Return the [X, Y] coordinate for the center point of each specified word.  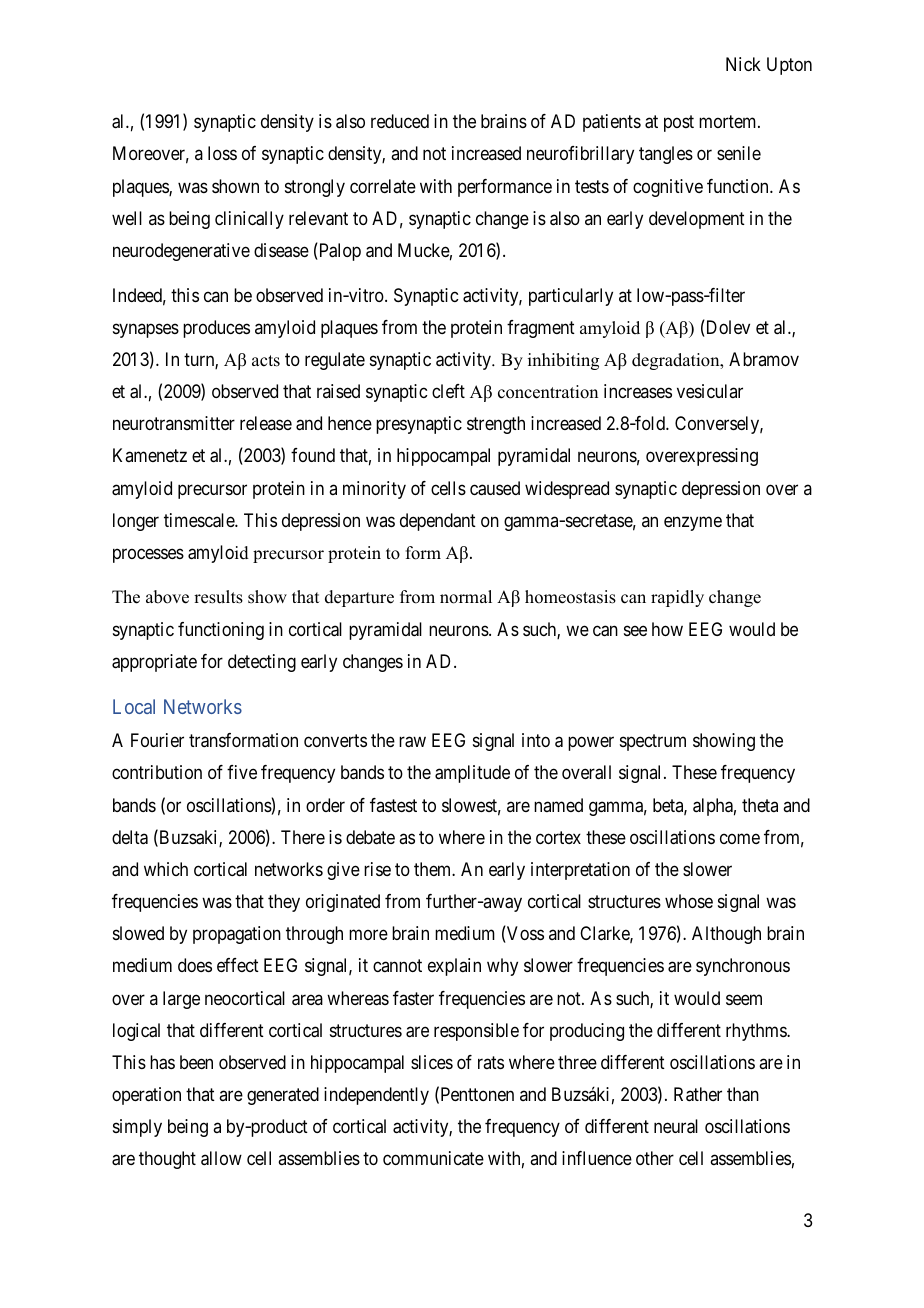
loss [222, 153]
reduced [400, 121]
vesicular [710, 391]
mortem [729, 122]
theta [760, 805]
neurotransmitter [174, 423]
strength [496, 425]
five [242, 772]
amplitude [472, 774]
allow [221, 1158]
